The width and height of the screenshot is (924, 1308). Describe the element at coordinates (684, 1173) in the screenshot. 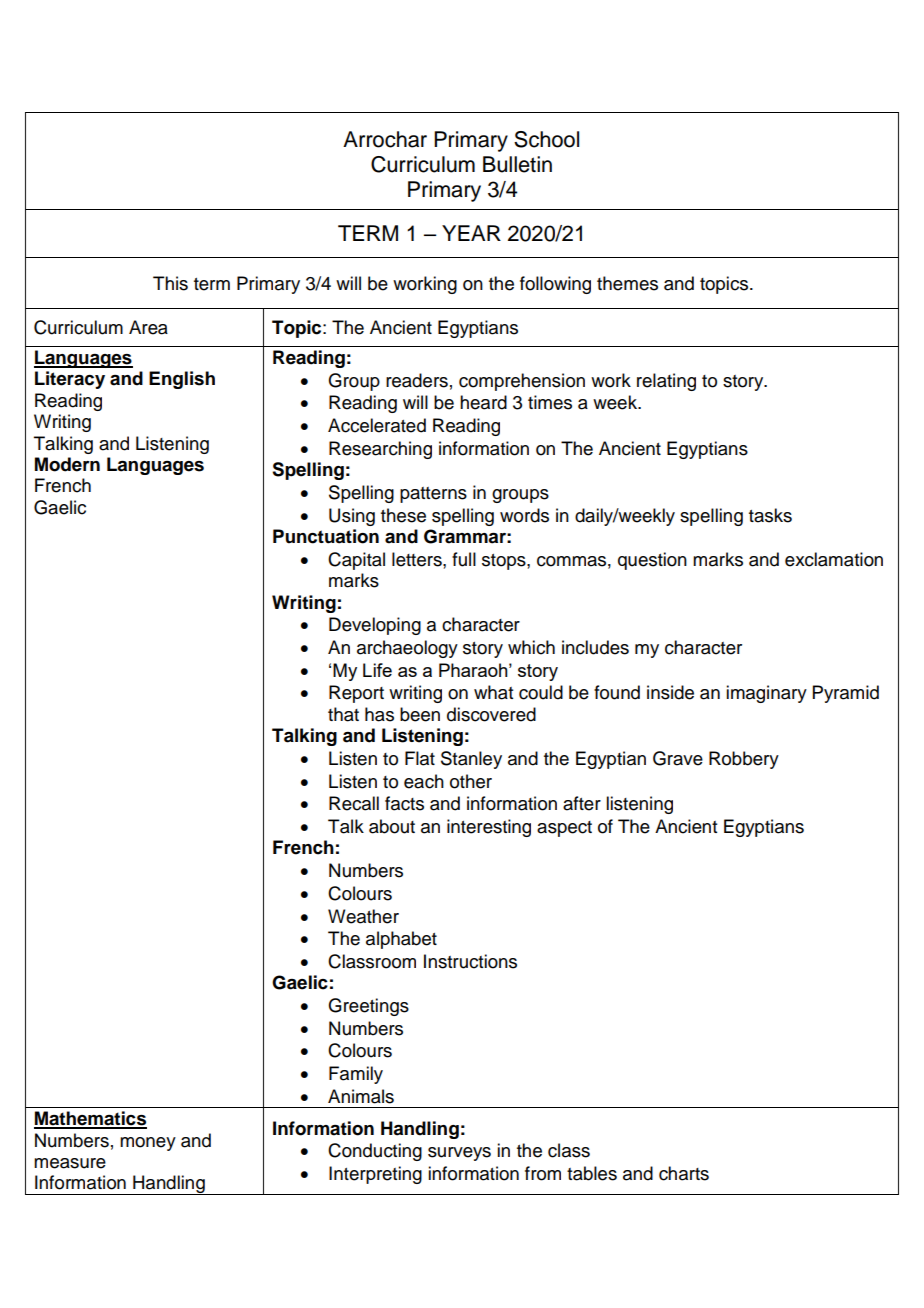

I see `charts` at that location.
